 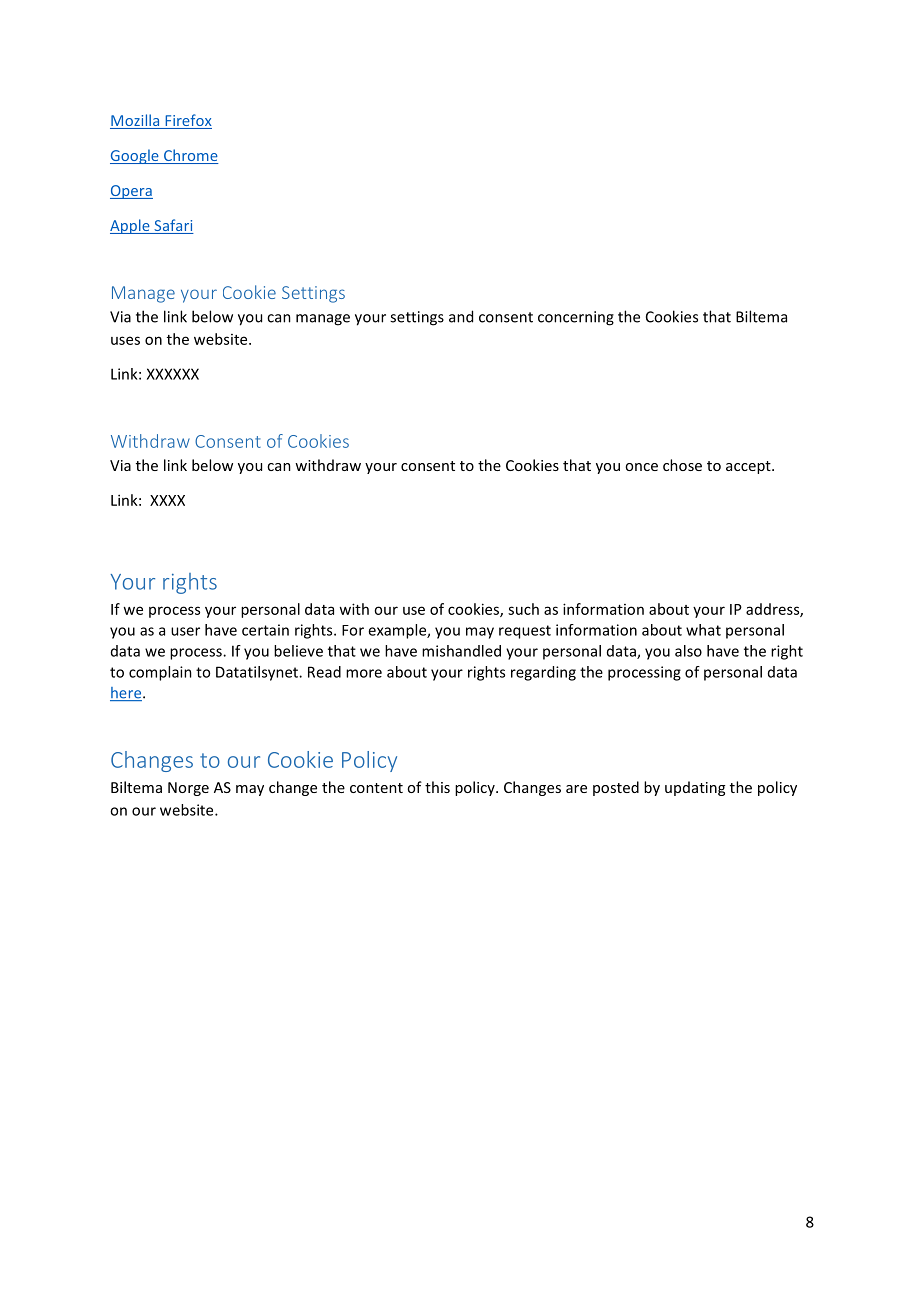 What do you see at coordinates (682, 465) in the image?
I see `chose` at bounding box center [682, 465].
